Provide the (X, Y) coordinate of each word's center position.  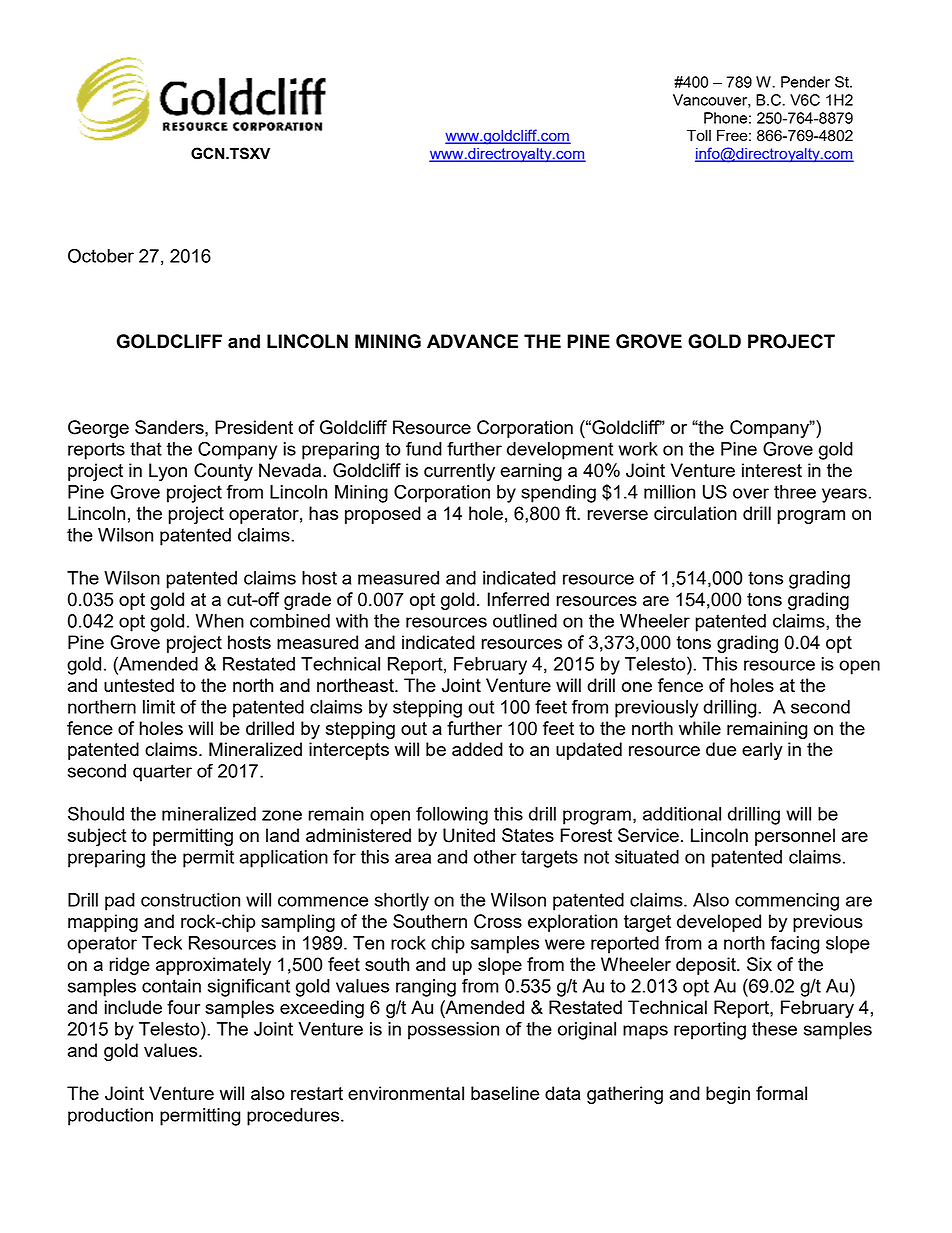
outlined (525, 621)
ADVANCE (472, 341)
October (101, 255)
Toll (699, 135)
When (220, 621)
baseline (505, 1093)
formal (781, 1093)
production (110, 1117)
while (700, 728)
